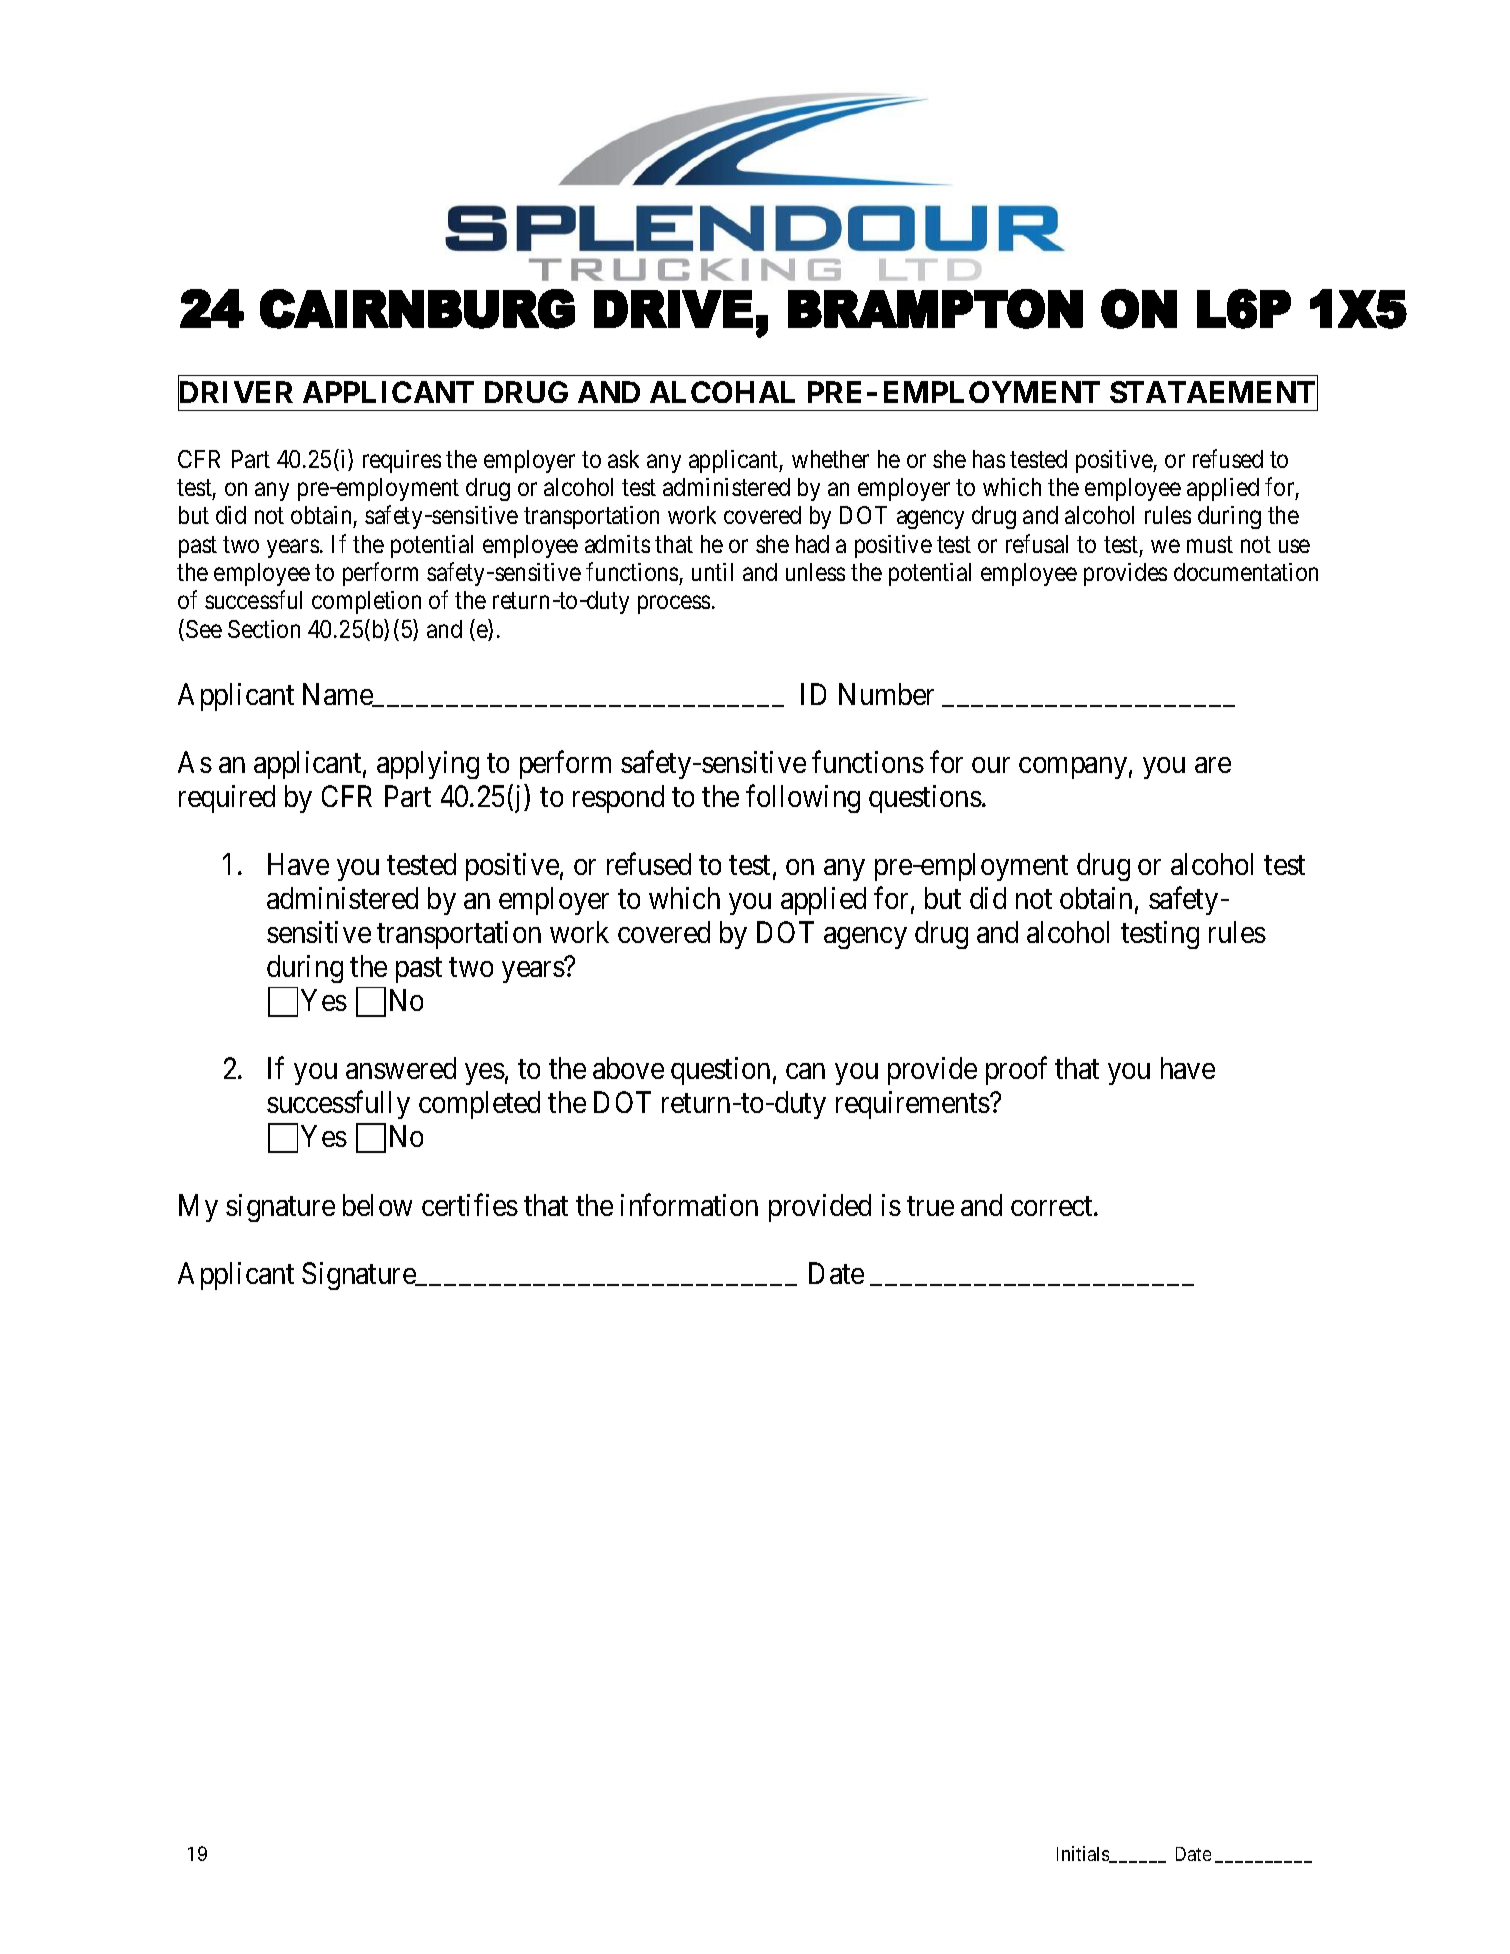  Describe the element at coordinates (264, 629) in the image. I see `Section` at that location.
